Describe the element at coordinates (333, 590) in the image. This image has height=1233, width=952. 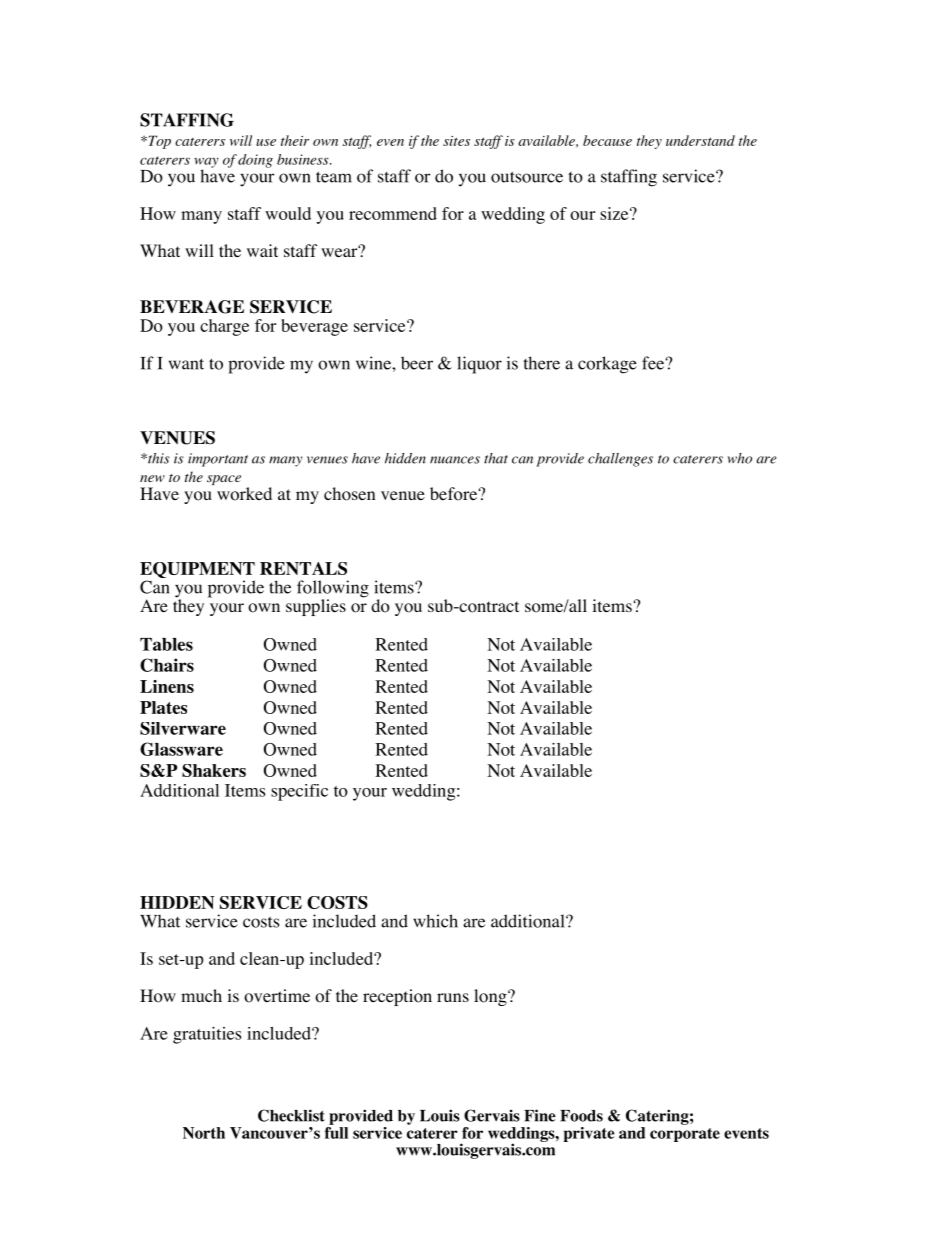
I see `following` at that location.
